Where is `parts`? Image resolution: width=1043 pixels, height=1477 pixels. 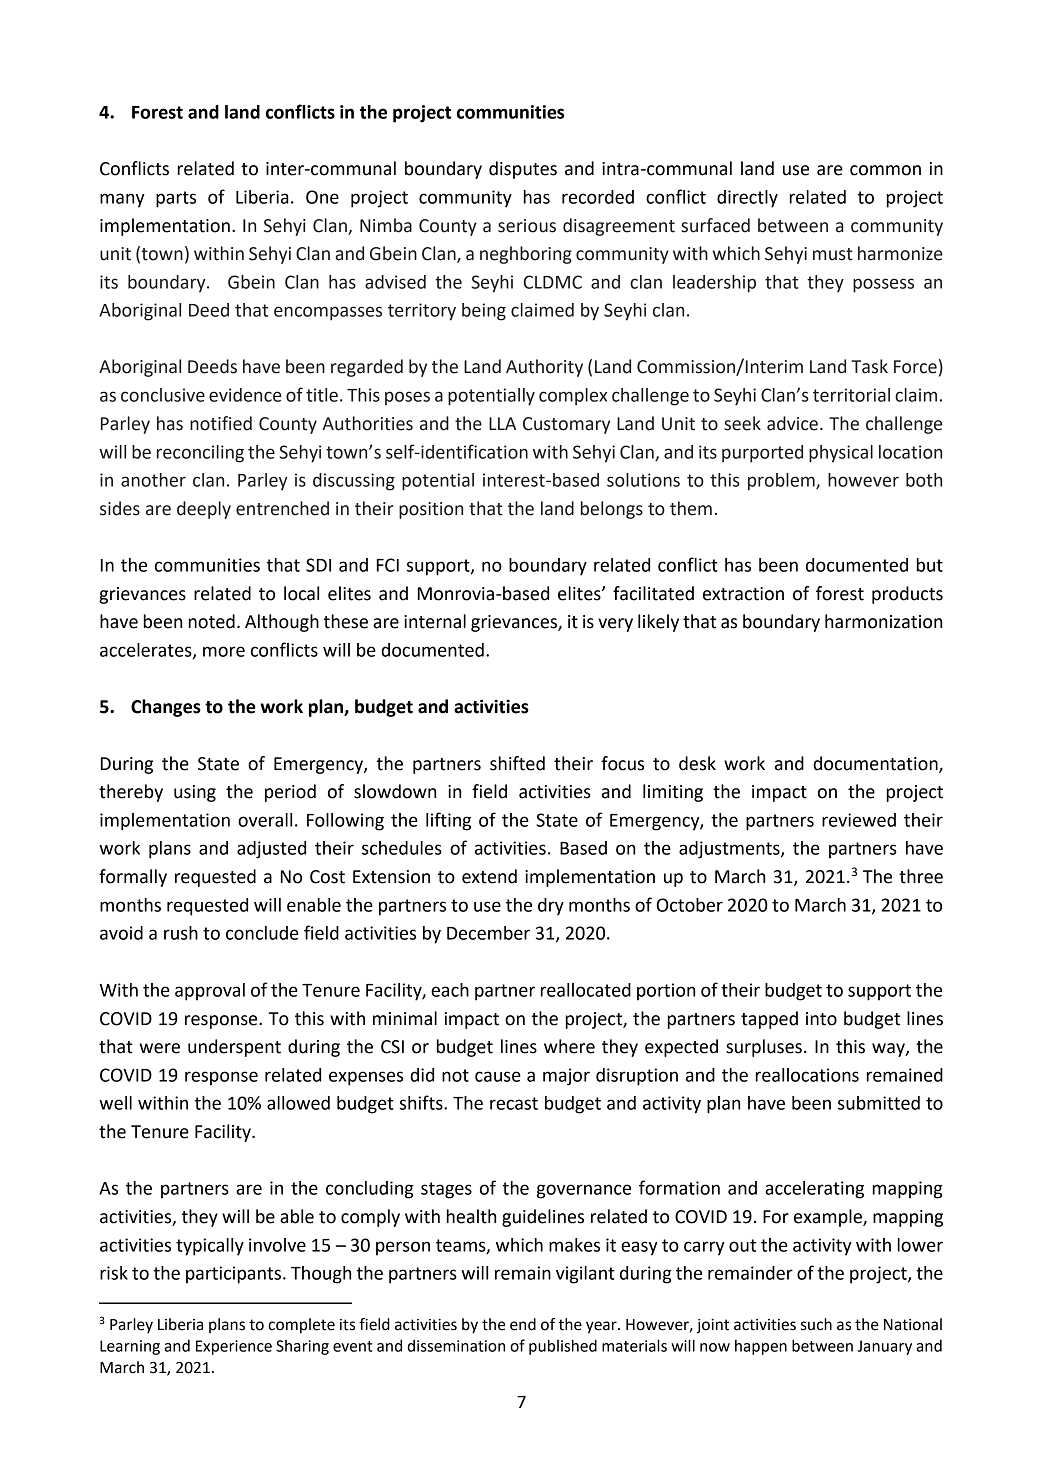
parts is located at coordinates (176, 199).
